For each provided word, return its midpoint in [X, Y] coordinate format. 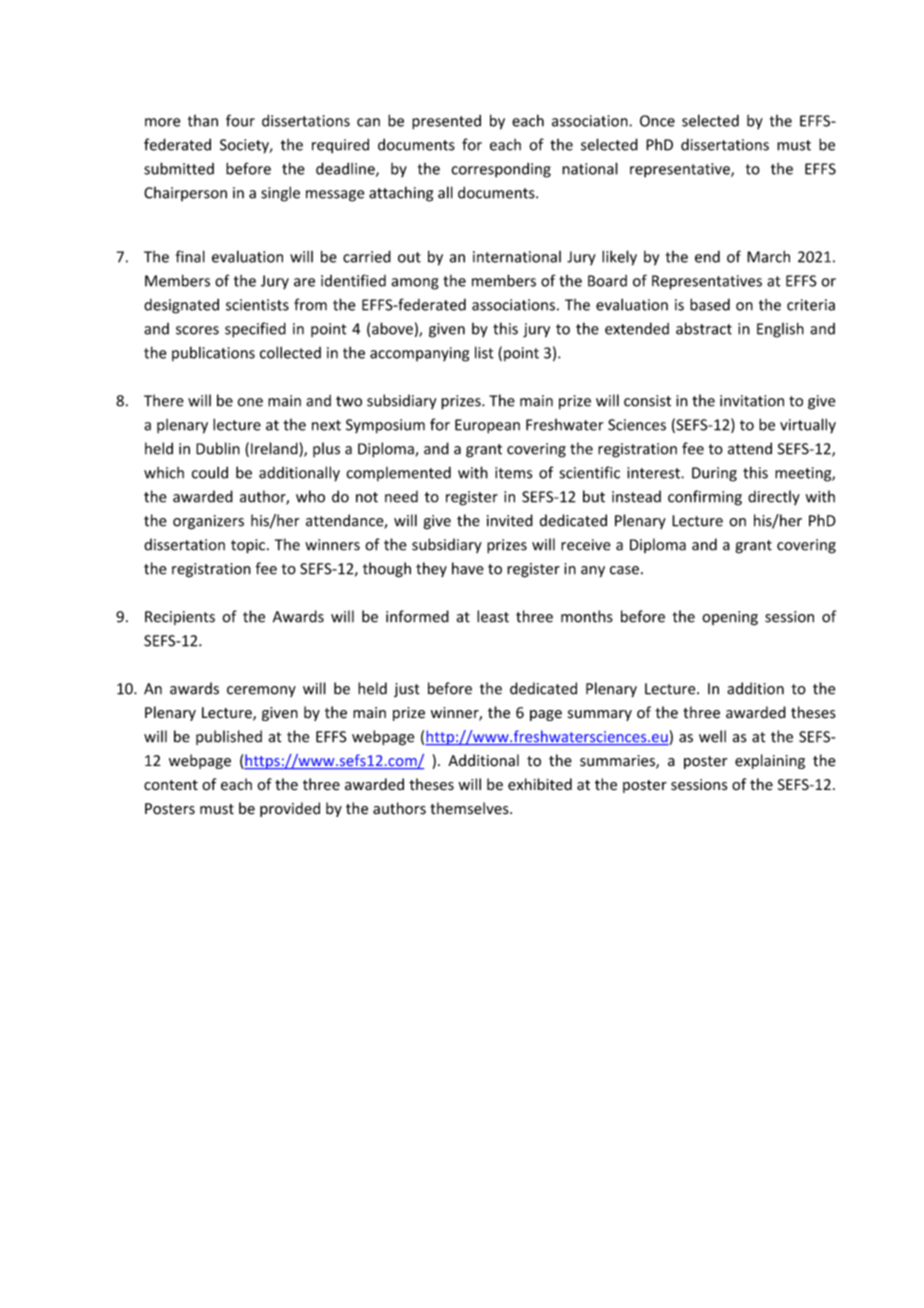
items [513, 473]
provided [290, 809]
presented [446, 122]
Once [657, 121]
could [210, 472]
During [714, 474]
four [240, 120]
